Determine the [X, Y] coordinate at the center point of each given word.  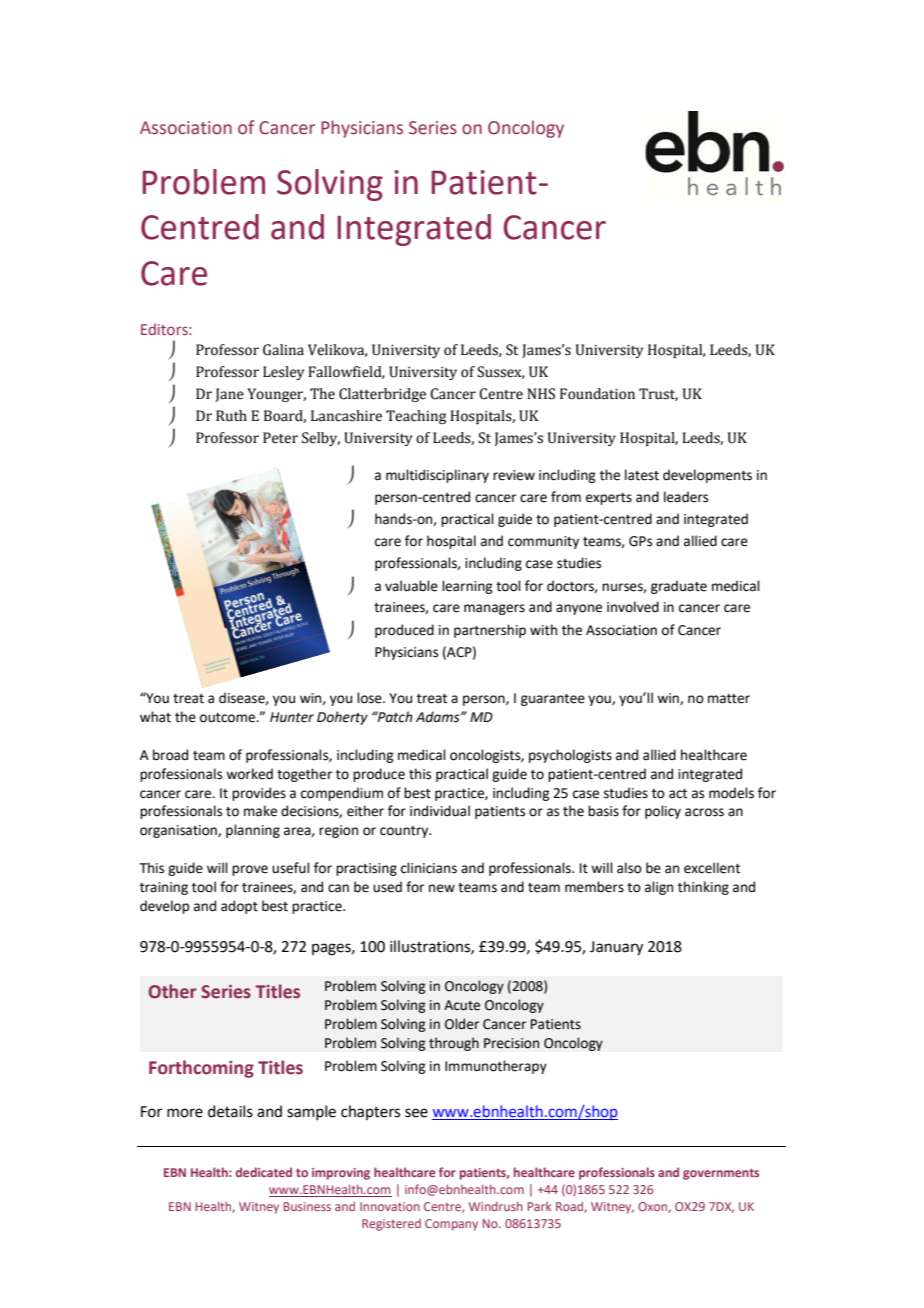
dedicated [264, 1172]
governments [721, 1174]
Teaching [416, 417]
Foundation [597, 394]
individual [440, 811]
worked [249, 774]
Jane [229, 395]
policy [663, 812]
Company [451, 1225]
